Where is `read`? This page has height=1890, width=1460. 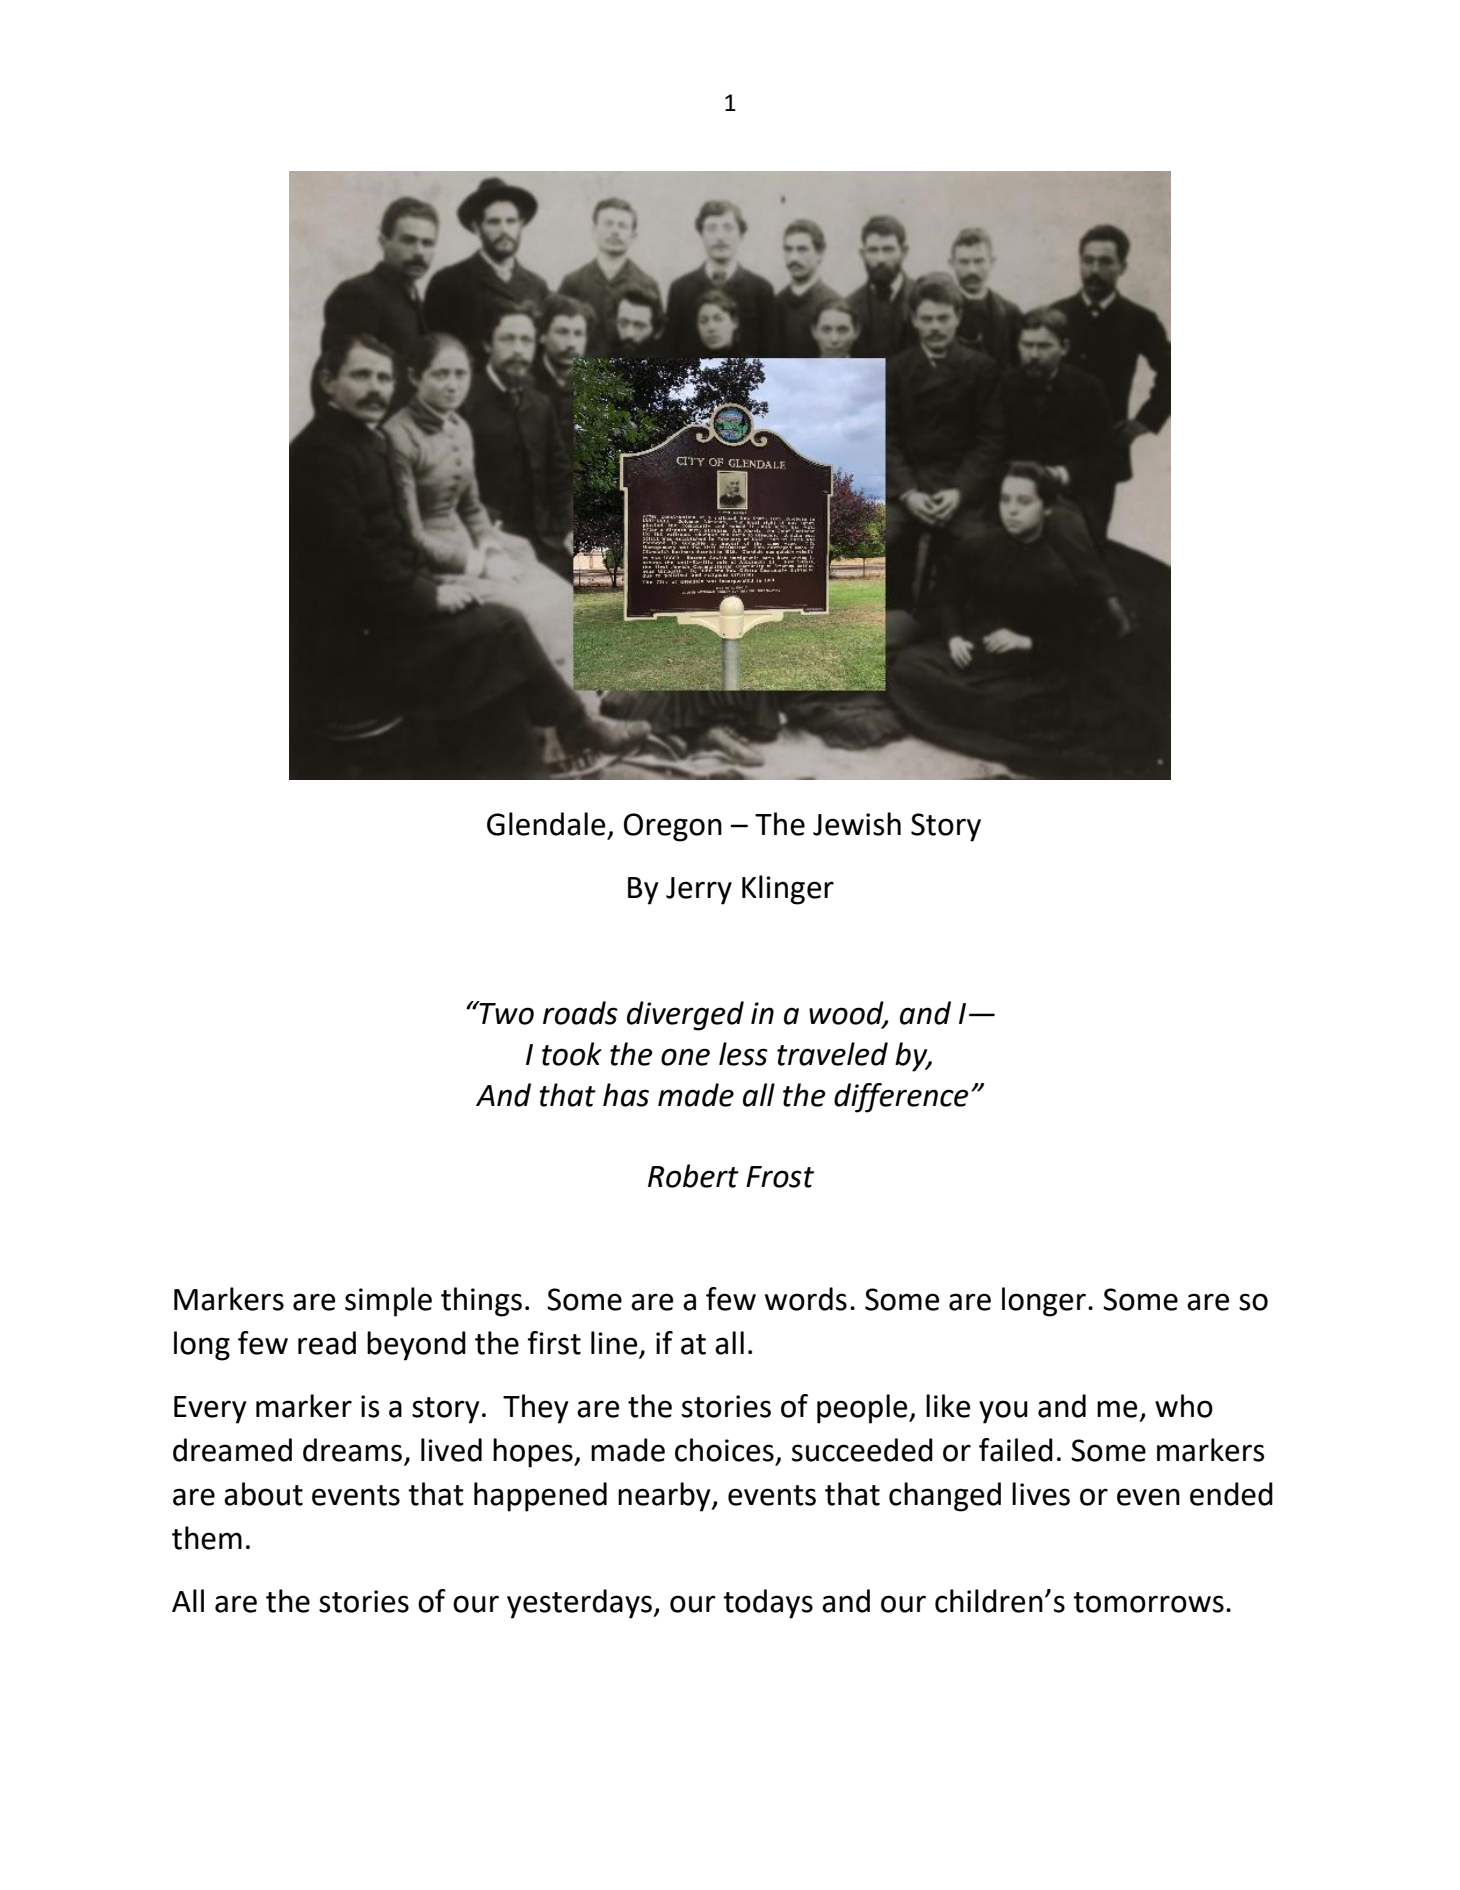 read is located at coordinates (327, 1343).
